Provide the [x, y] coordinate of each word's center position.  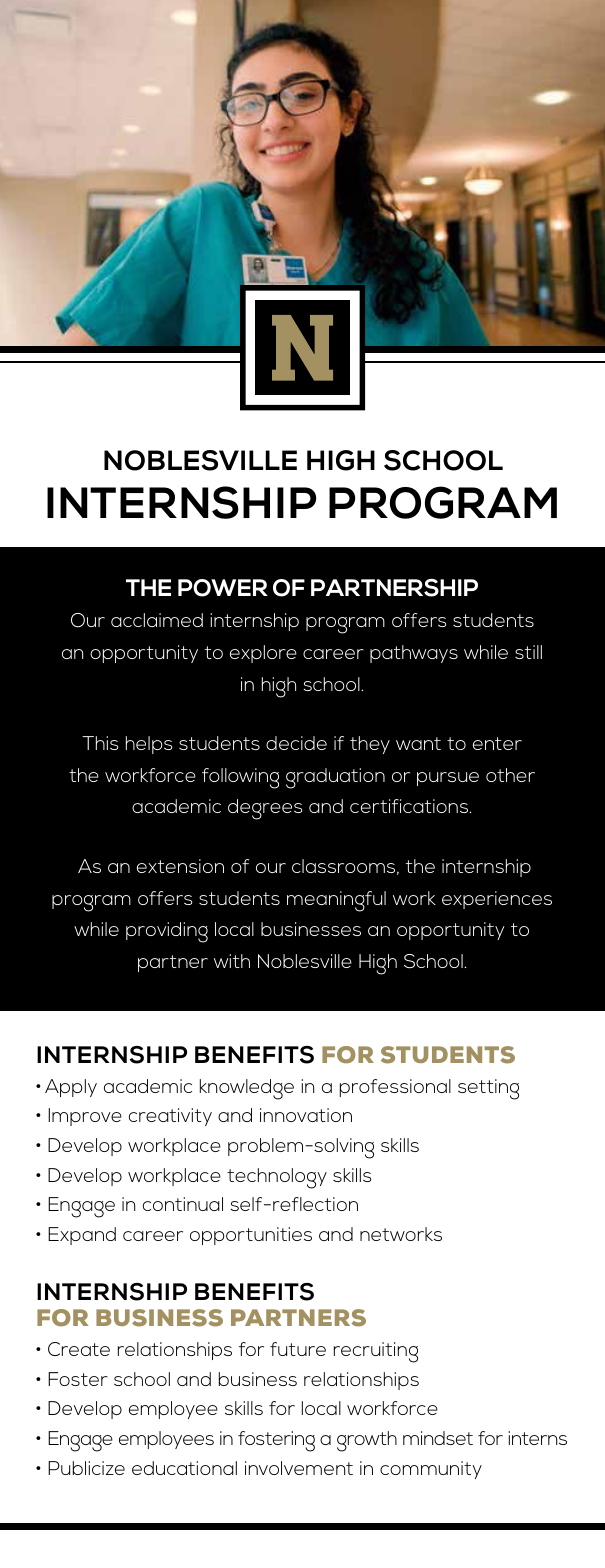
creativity [170, 1117]
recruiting [376, 1352]
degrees [265, 809]
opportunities [251, 1236]
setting [488, 1089]
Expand [82, 1236]
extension [180, 866]
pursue [448, 779]
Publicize [86, 1468]
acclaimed [157, 620]
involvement [299, 1468]
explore [263, 654]
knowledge [247, 1089]
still [528, 652]
